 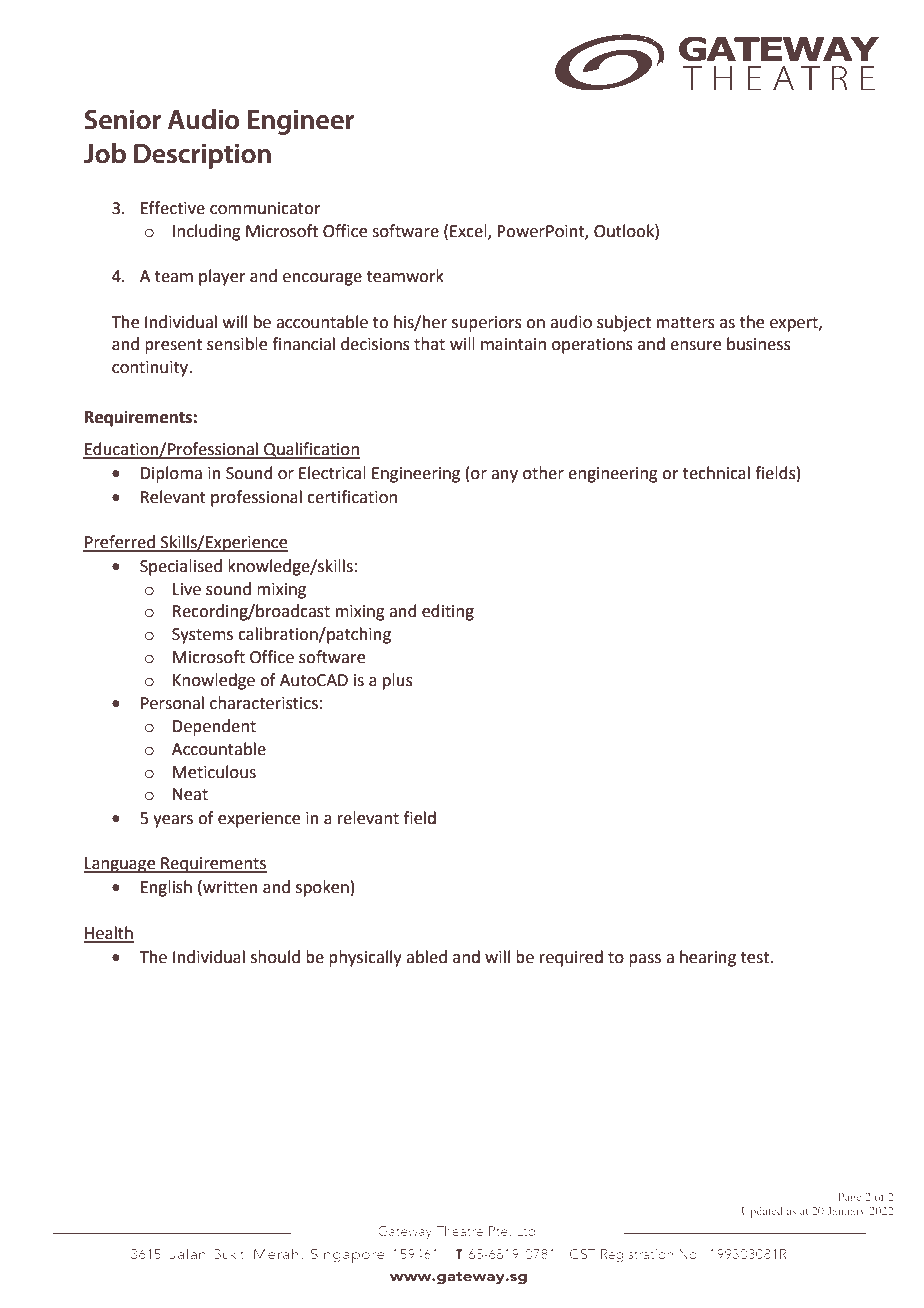 I want to click on Description, so click(x=202, y=156).
